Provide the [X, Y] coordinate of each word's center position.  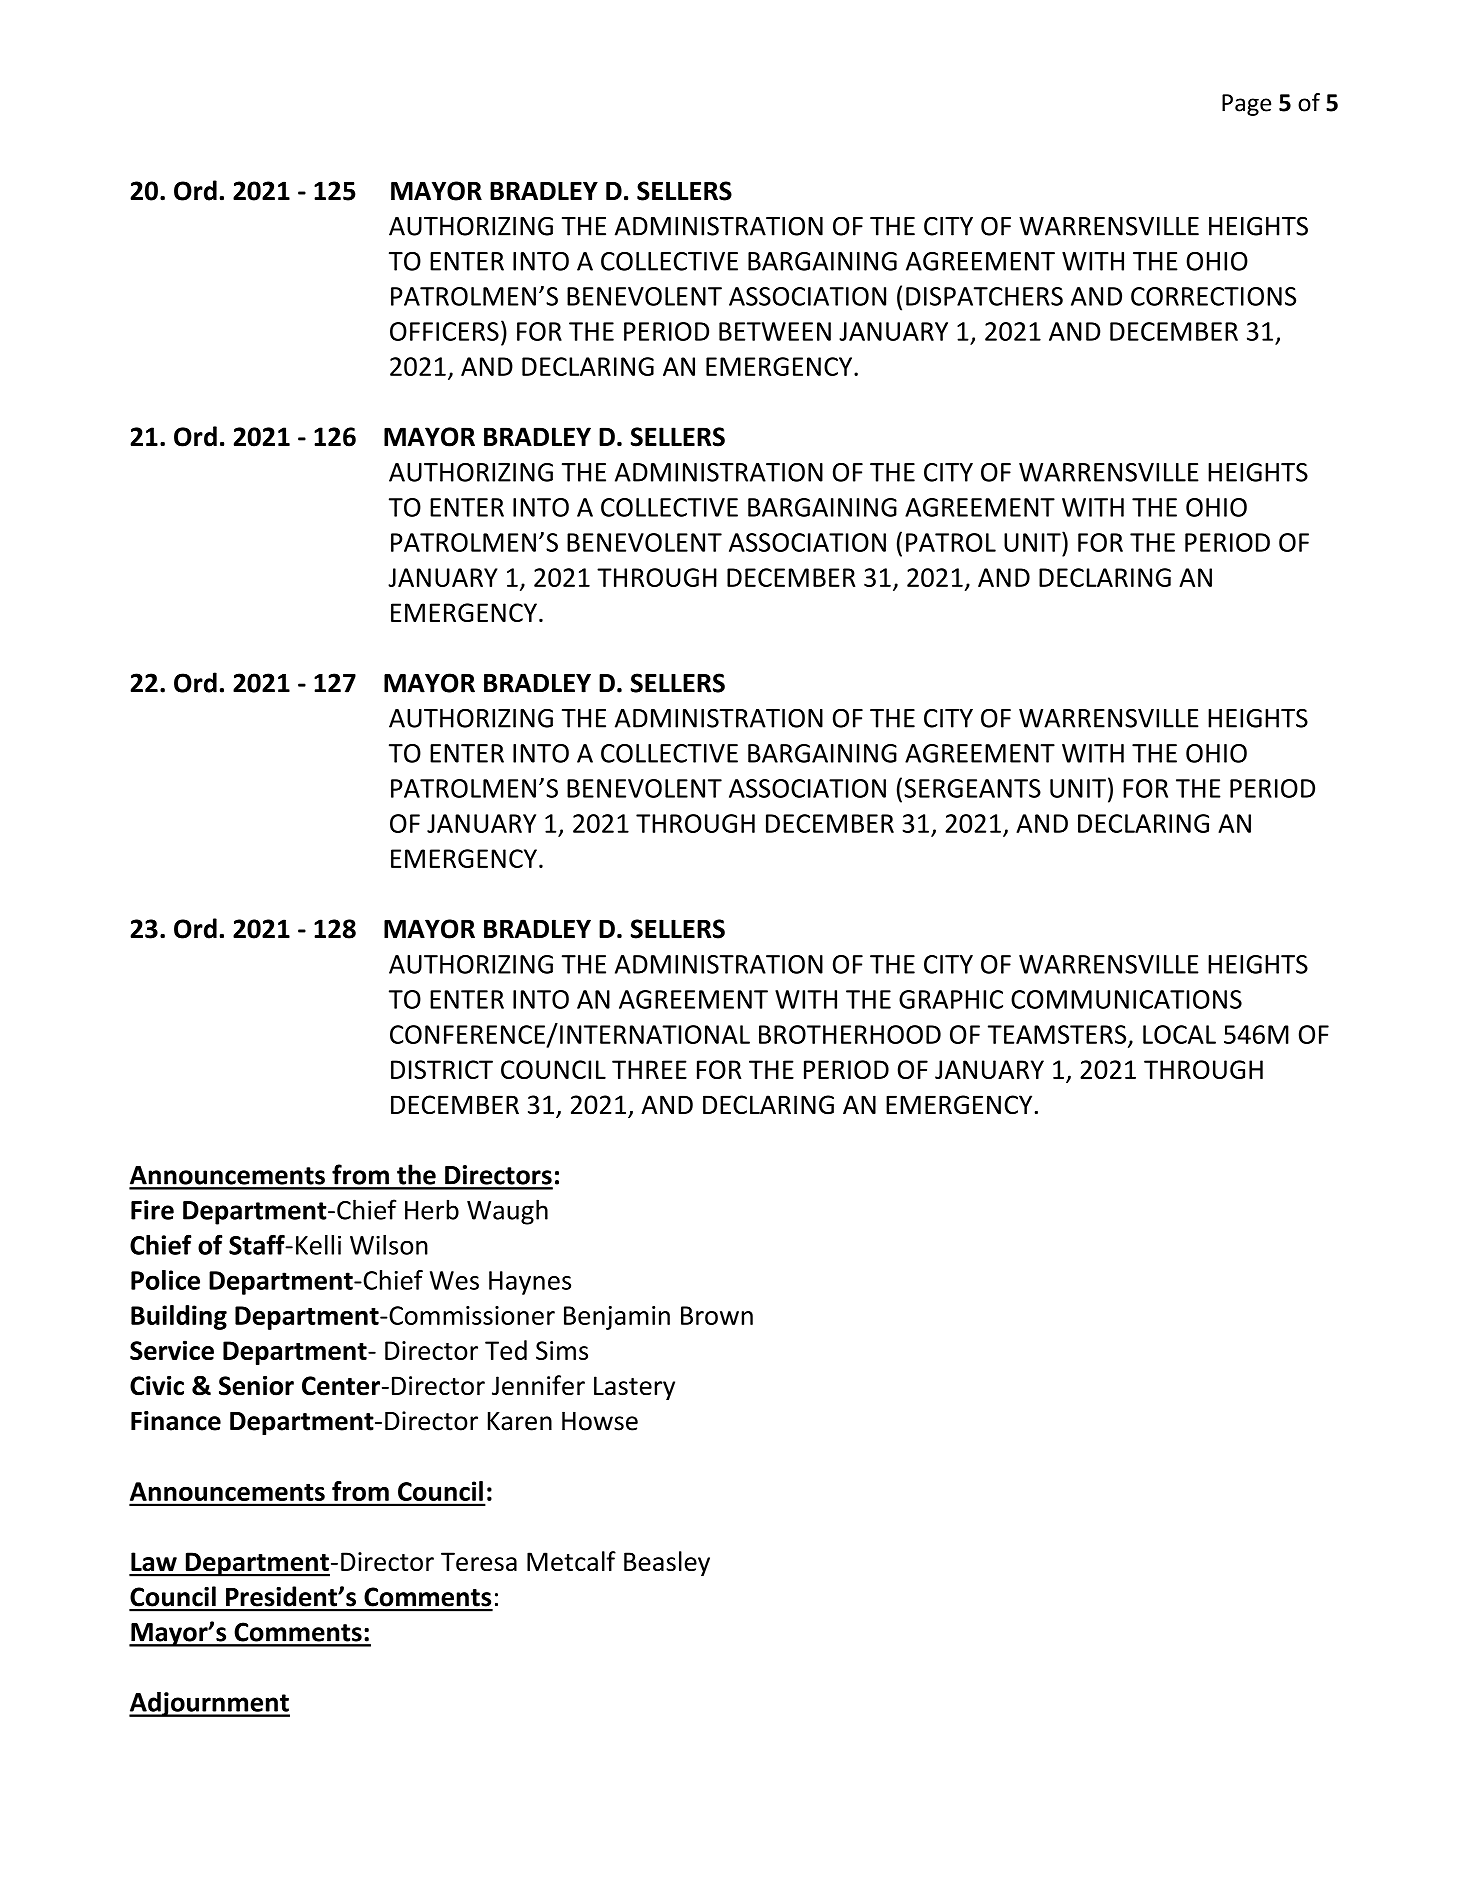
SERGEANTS [972, 788]
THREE [649, 1069]
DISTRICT [442, 1069]
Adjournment [209, 1704]
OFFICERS [444, 331]
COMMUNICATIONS [1126, 999]
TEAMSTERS [1058, 1035]
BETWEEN [775, 331]
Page [1246, 105]
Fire [152, 1210]
